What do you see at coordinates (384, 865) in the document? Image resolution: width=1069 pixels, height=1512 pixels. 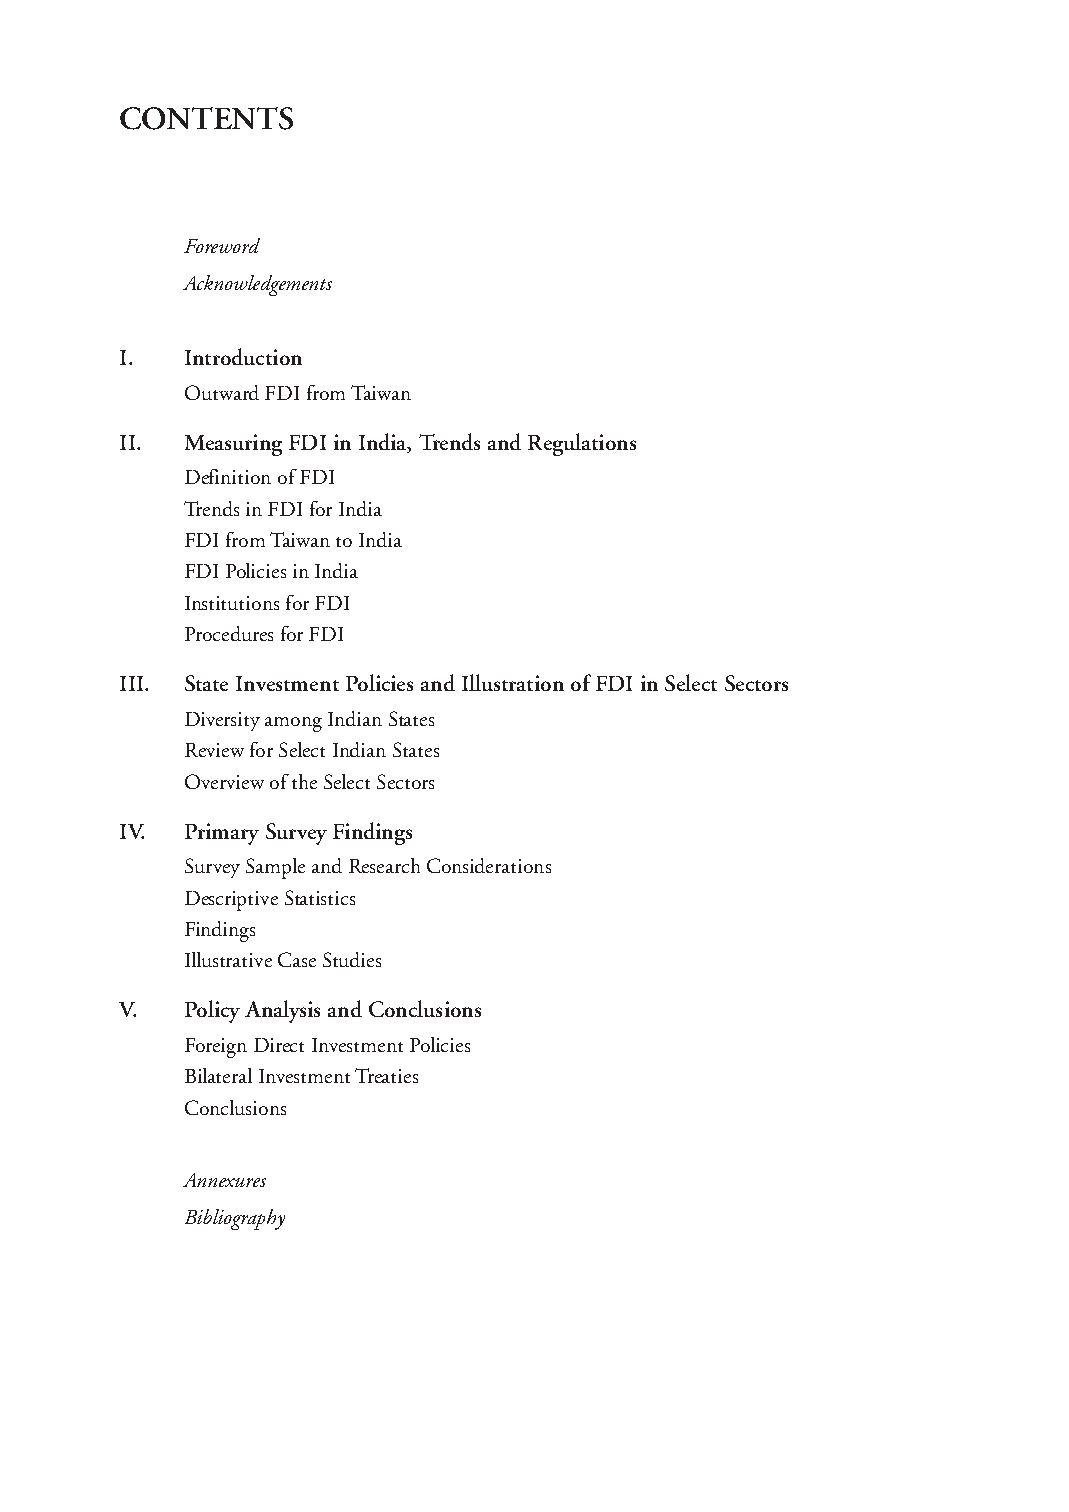 I see `Research` at bounding box center [384, 865].
